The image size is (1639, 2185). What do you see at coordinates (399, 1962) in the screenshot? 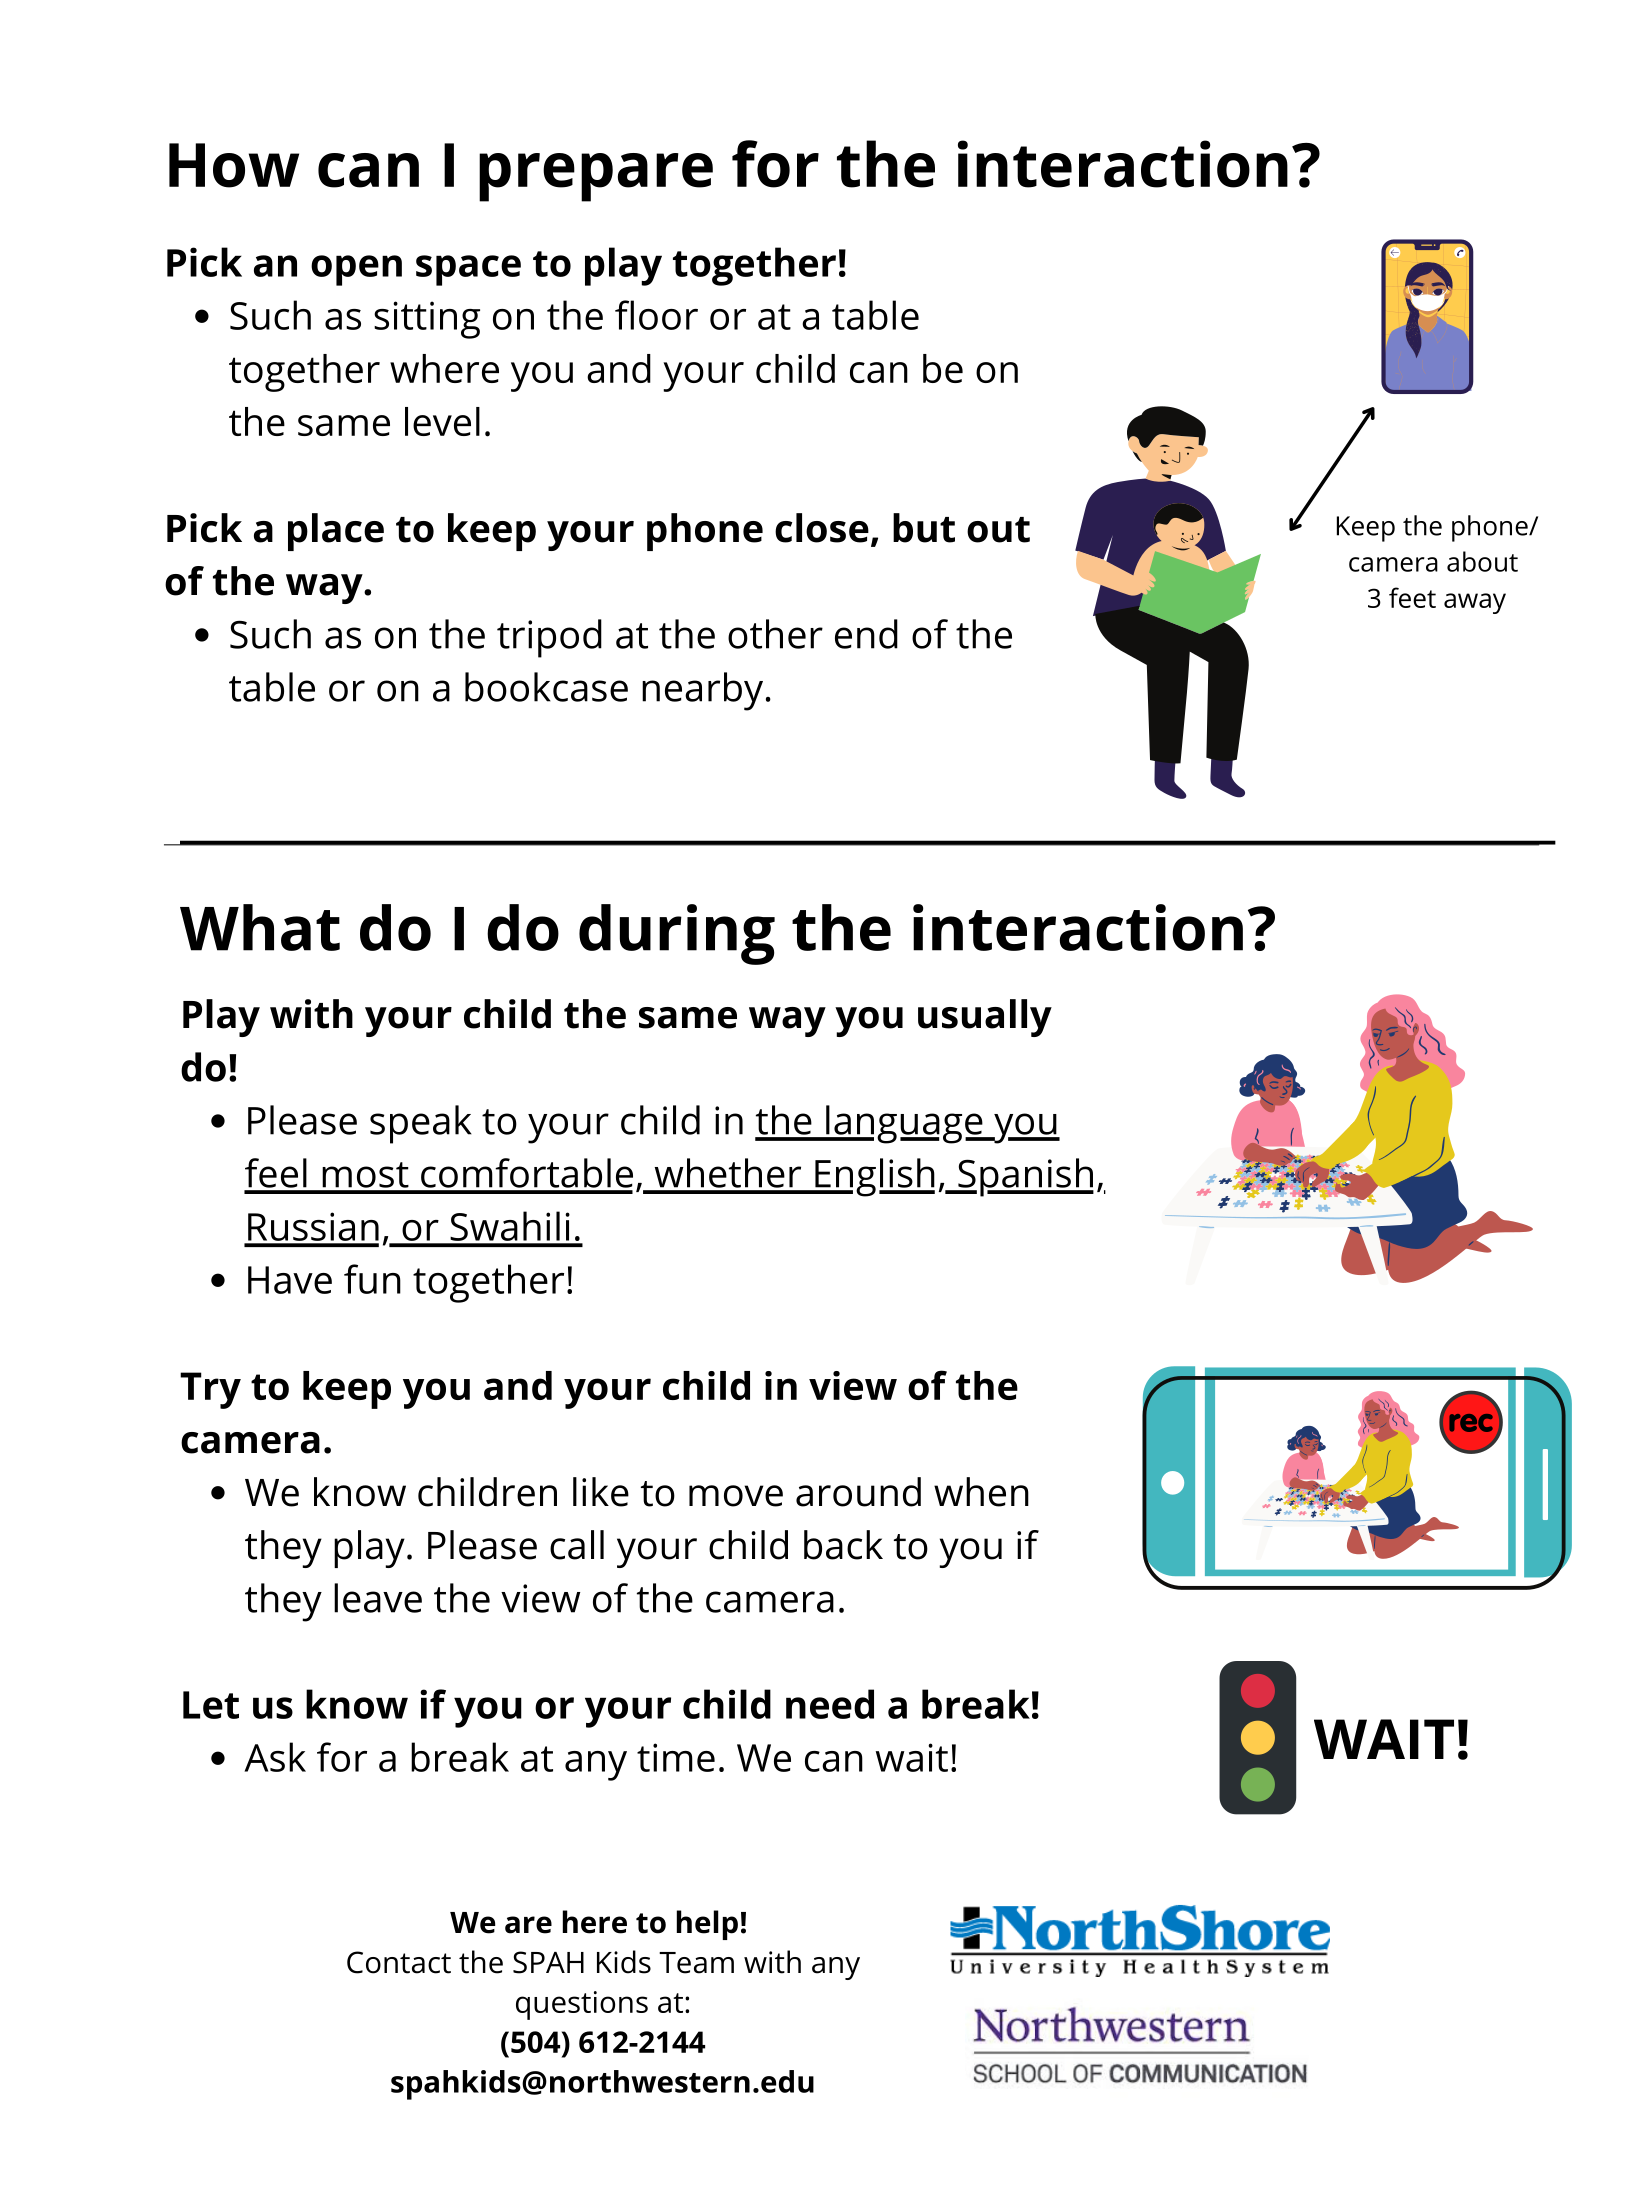
I see `Contact` at bounding box center [399, 1962].
